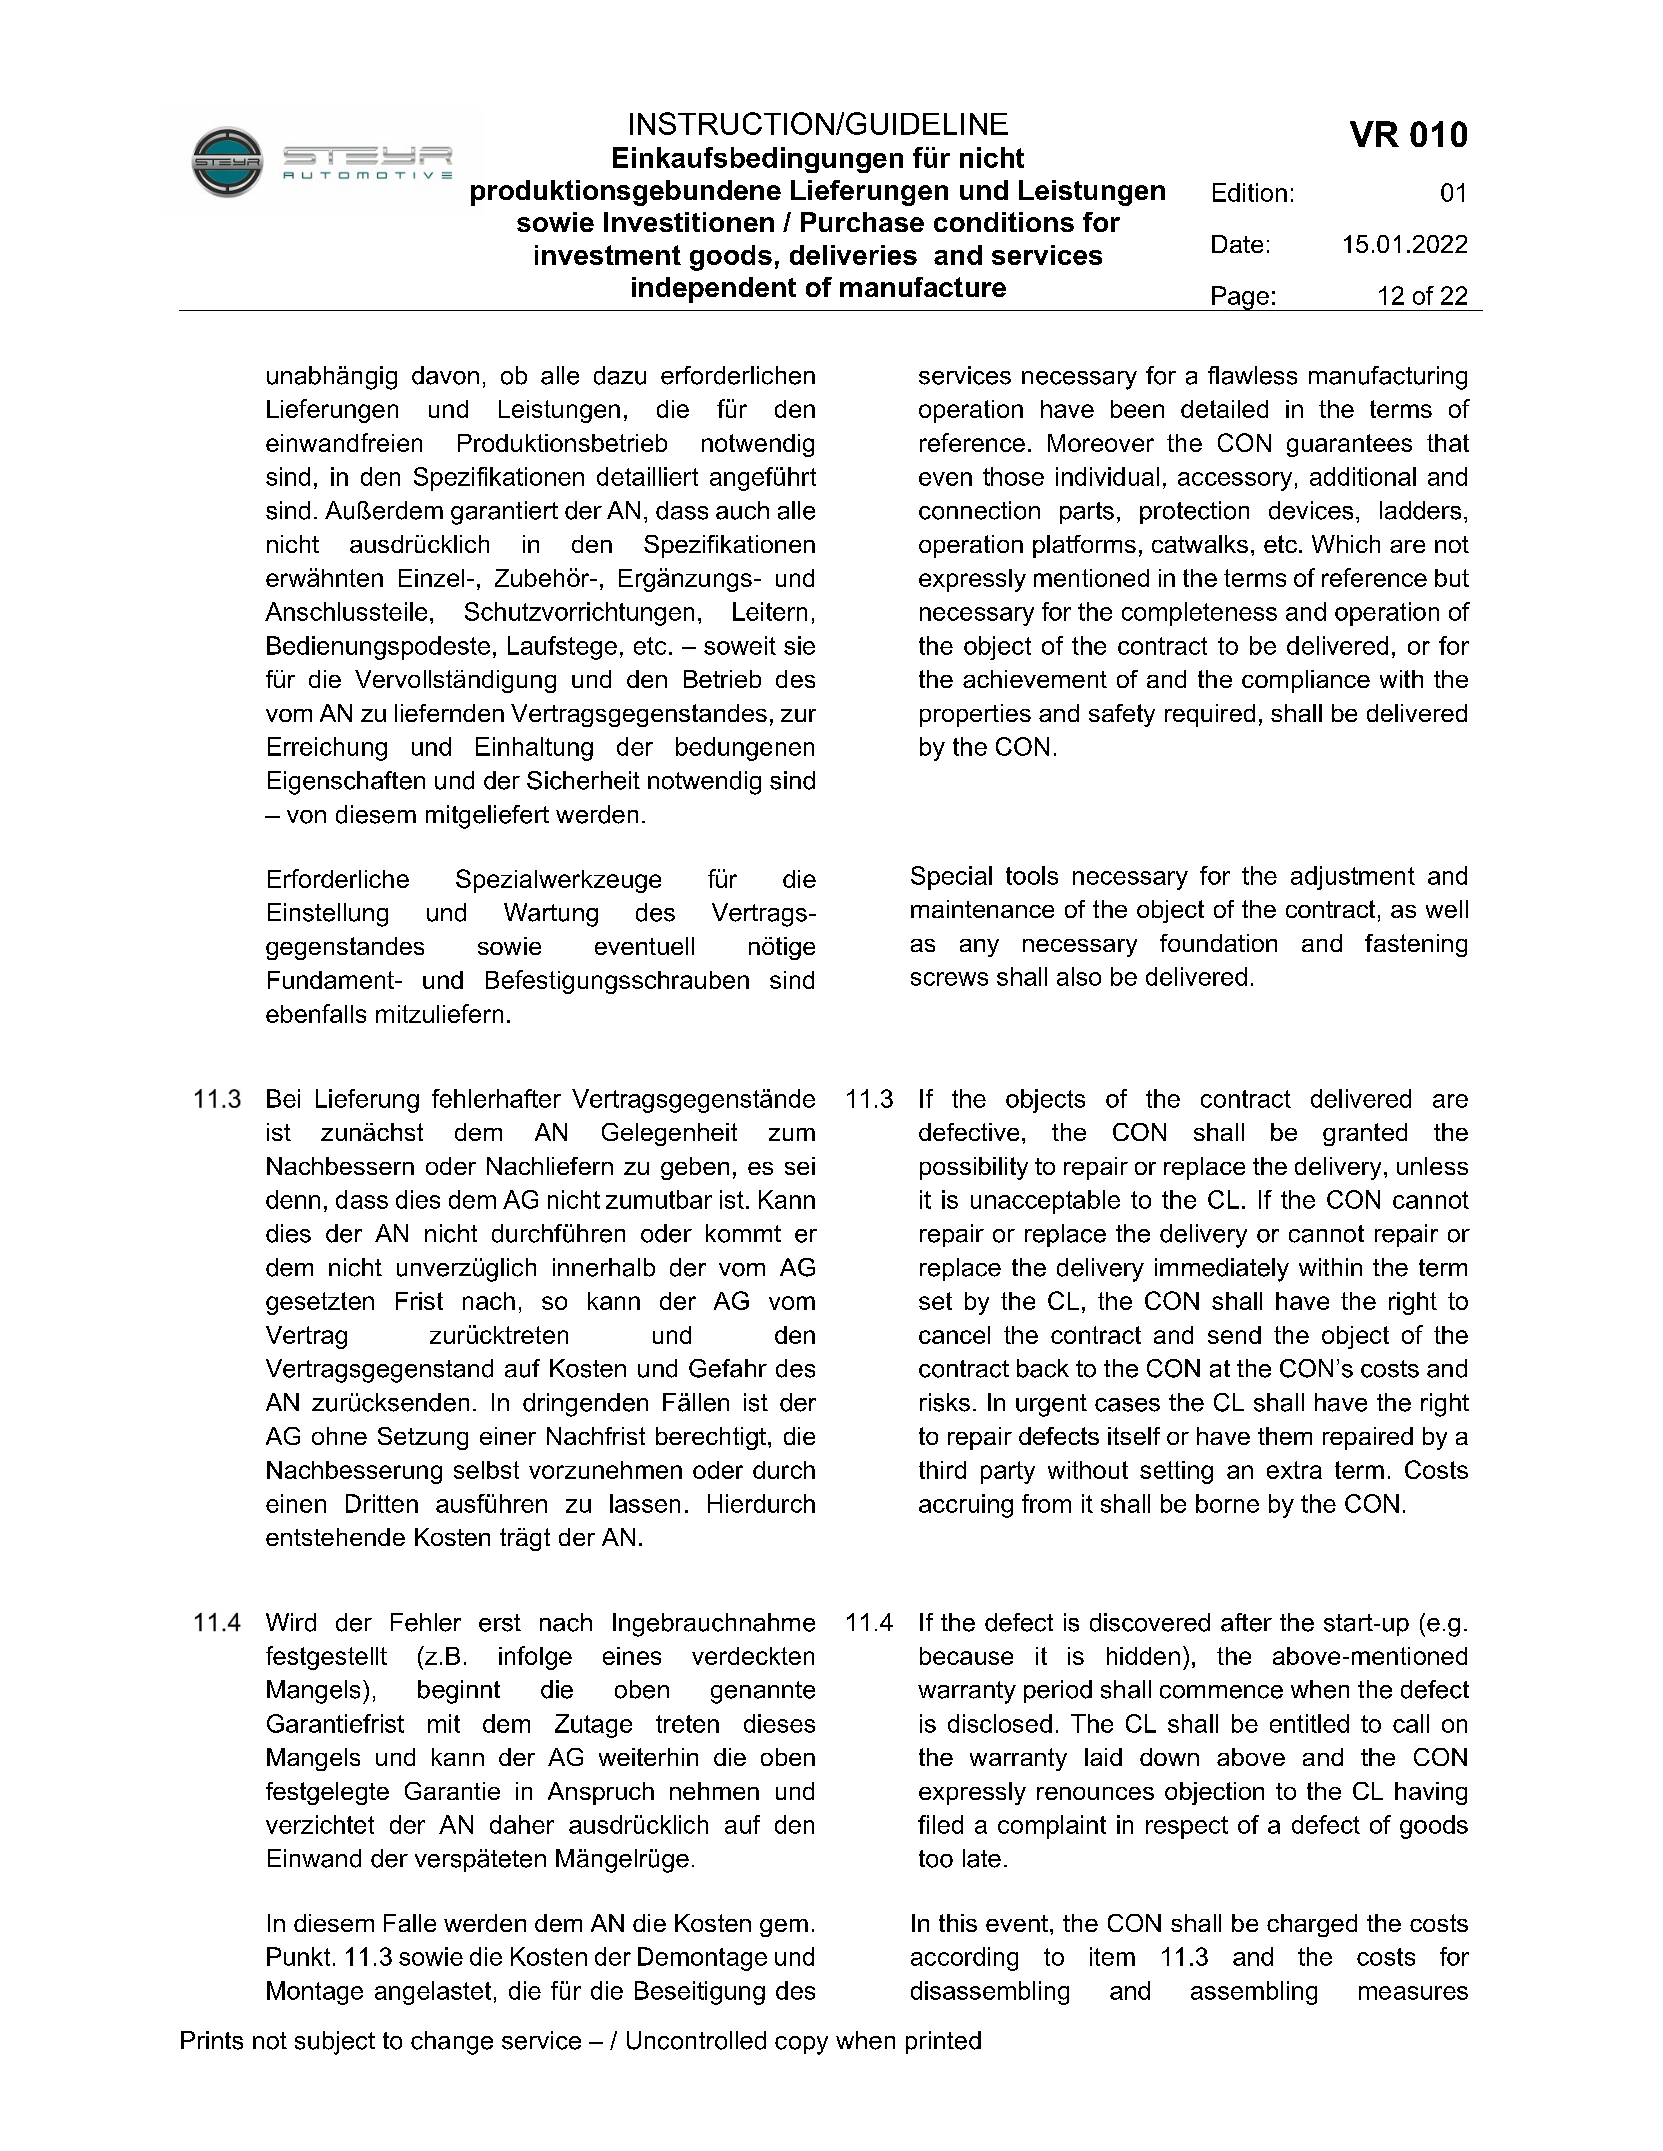  I want to click on ohne, so click(339, 1436).
